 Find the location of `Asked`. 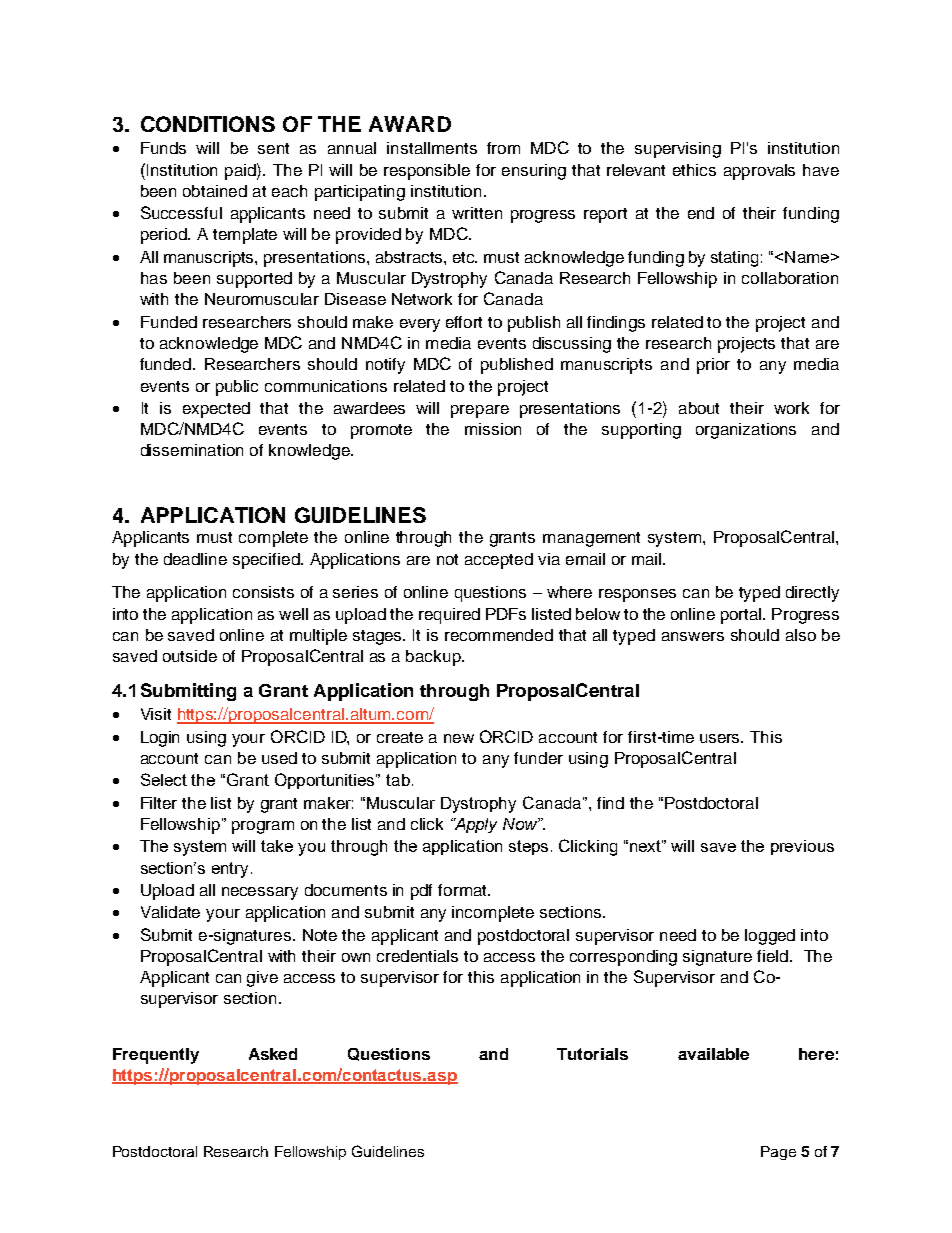

Asked is located at coordinates (273, 1054).
